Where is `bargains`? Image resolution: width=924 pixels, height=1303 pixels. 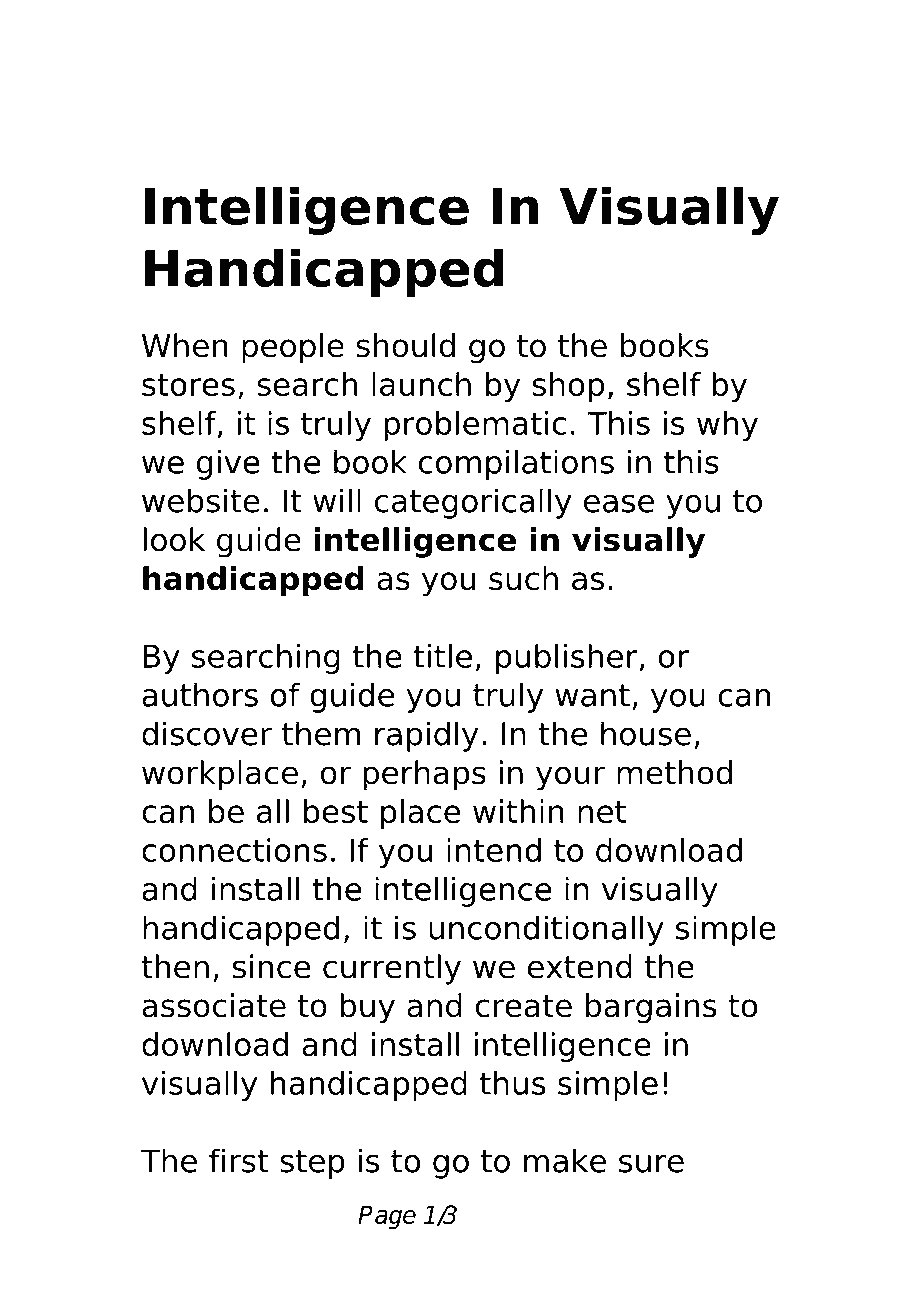 bargains is located at coordinates (651, 1008).
